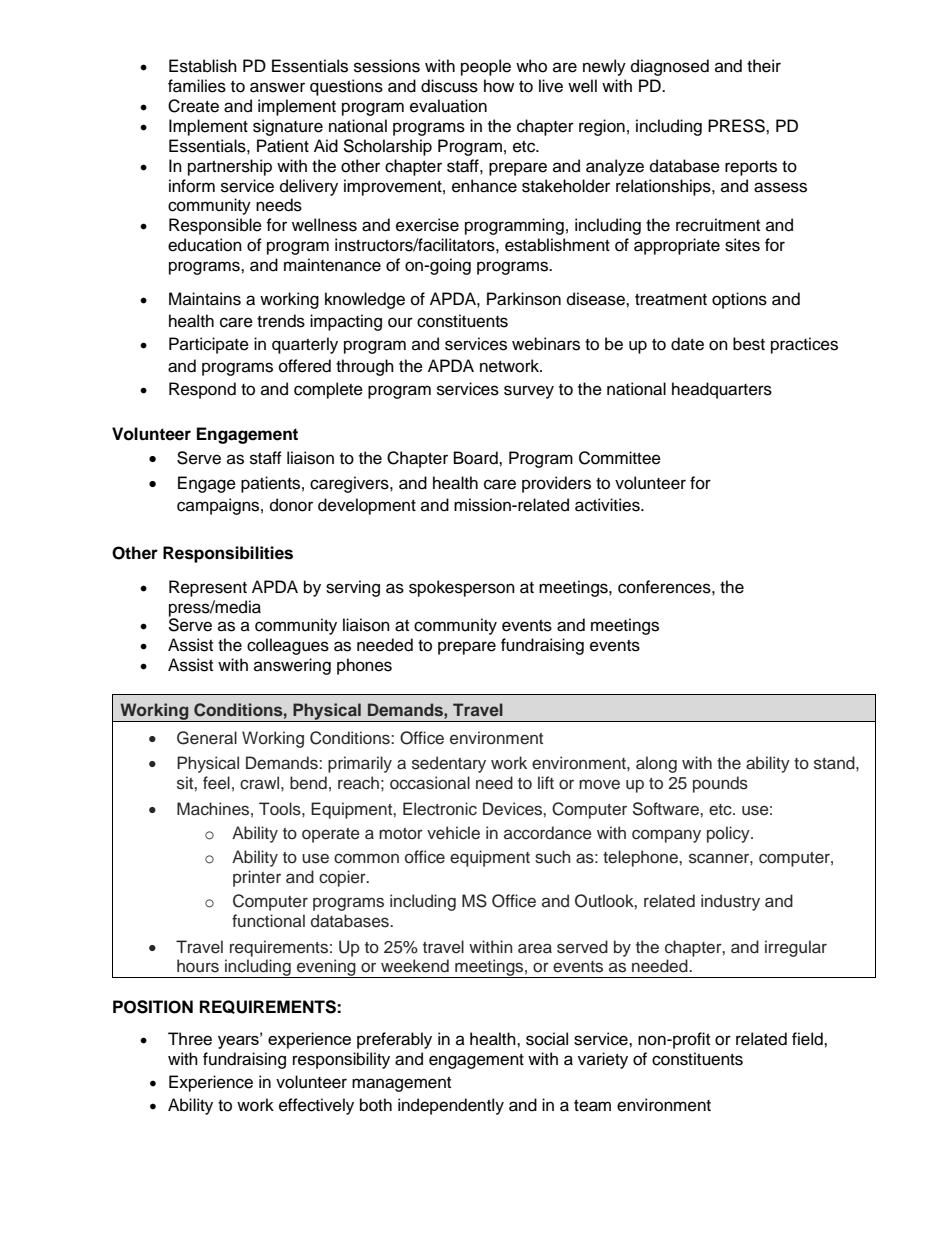 Image resolution: width=952 pixels, height=1233 pixels. Describe the element at coordinates (462, 588) in the image. I see `spokesperson` at that location.
